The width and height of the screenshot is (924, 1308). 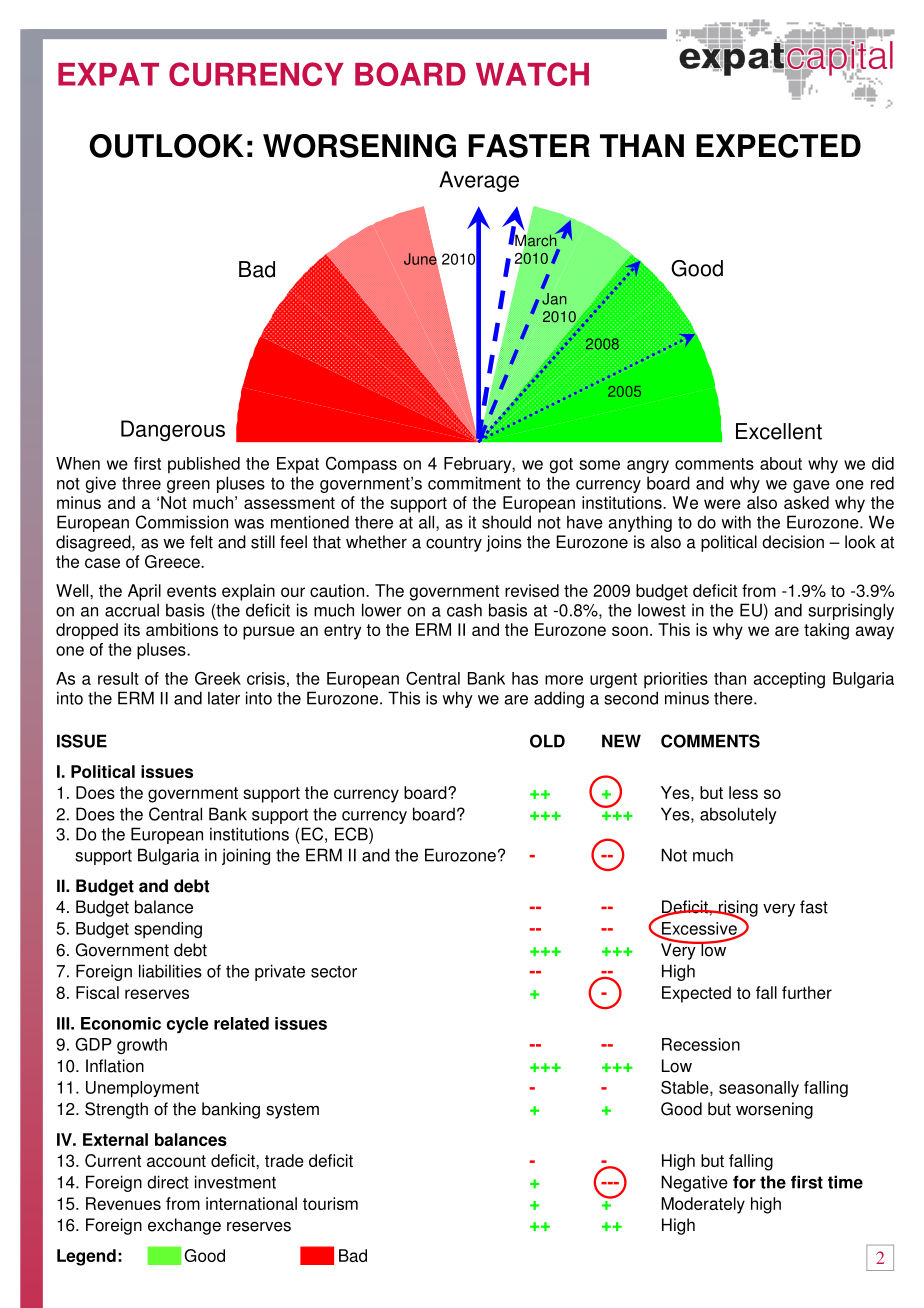 What do you see at coordinates (184, 1226) in the screenshot?
I see `exchange` at bounding box center [184, 1226].
